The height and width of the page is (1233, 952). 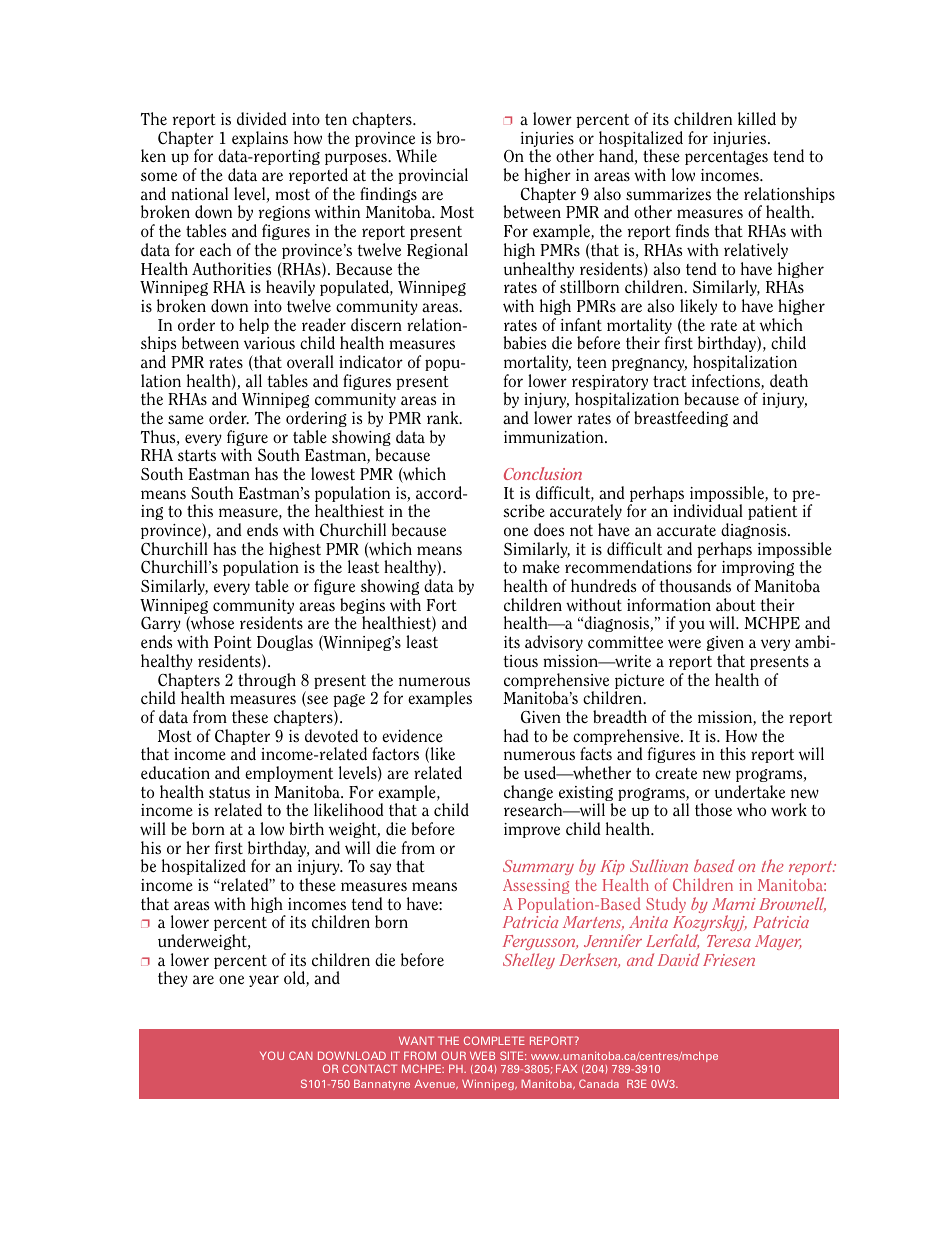 I want to click on babies, so click(x=524, y=343).
